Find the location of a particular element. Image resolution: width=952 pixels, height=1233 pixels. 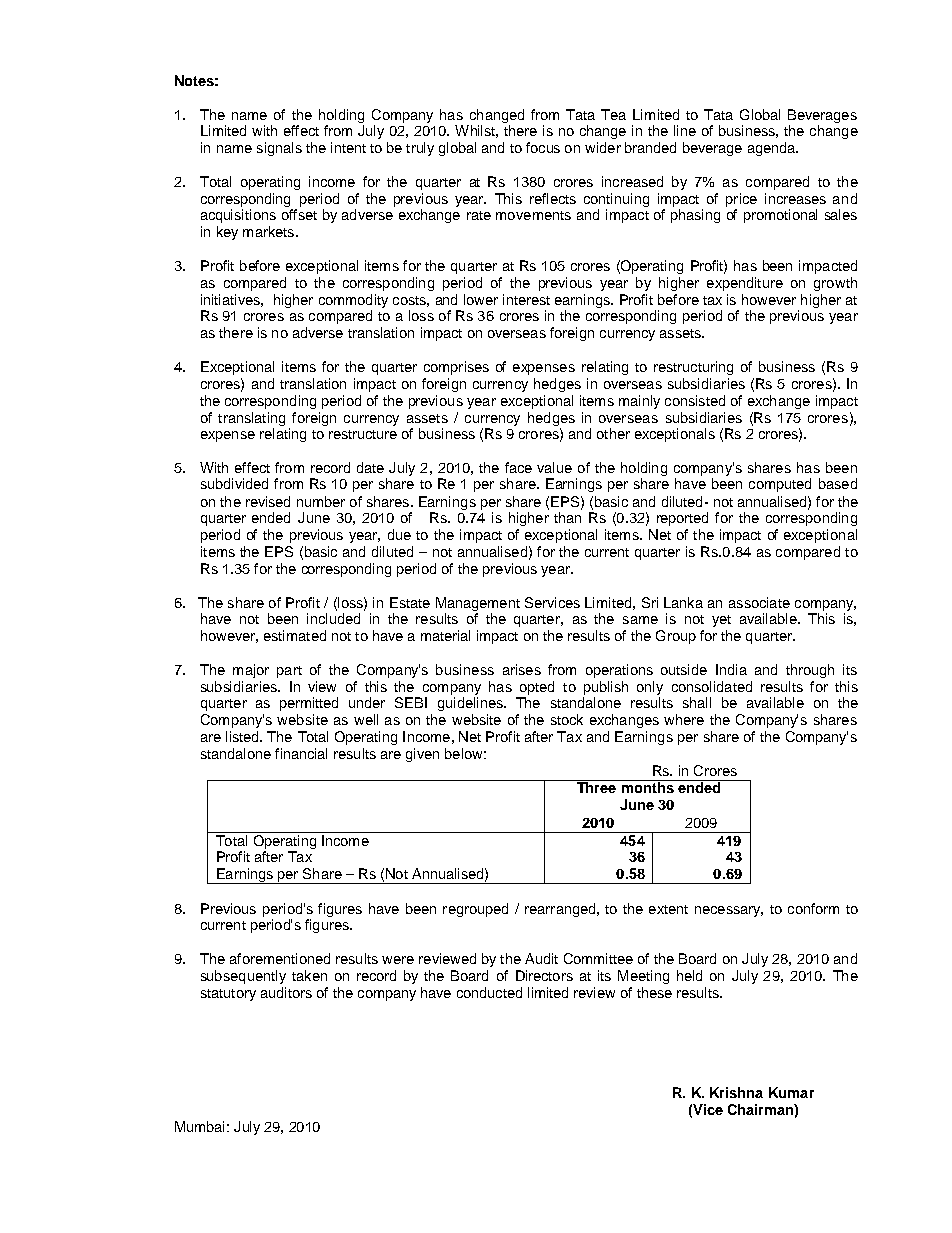

signals is located at coordinates (279, 149).
